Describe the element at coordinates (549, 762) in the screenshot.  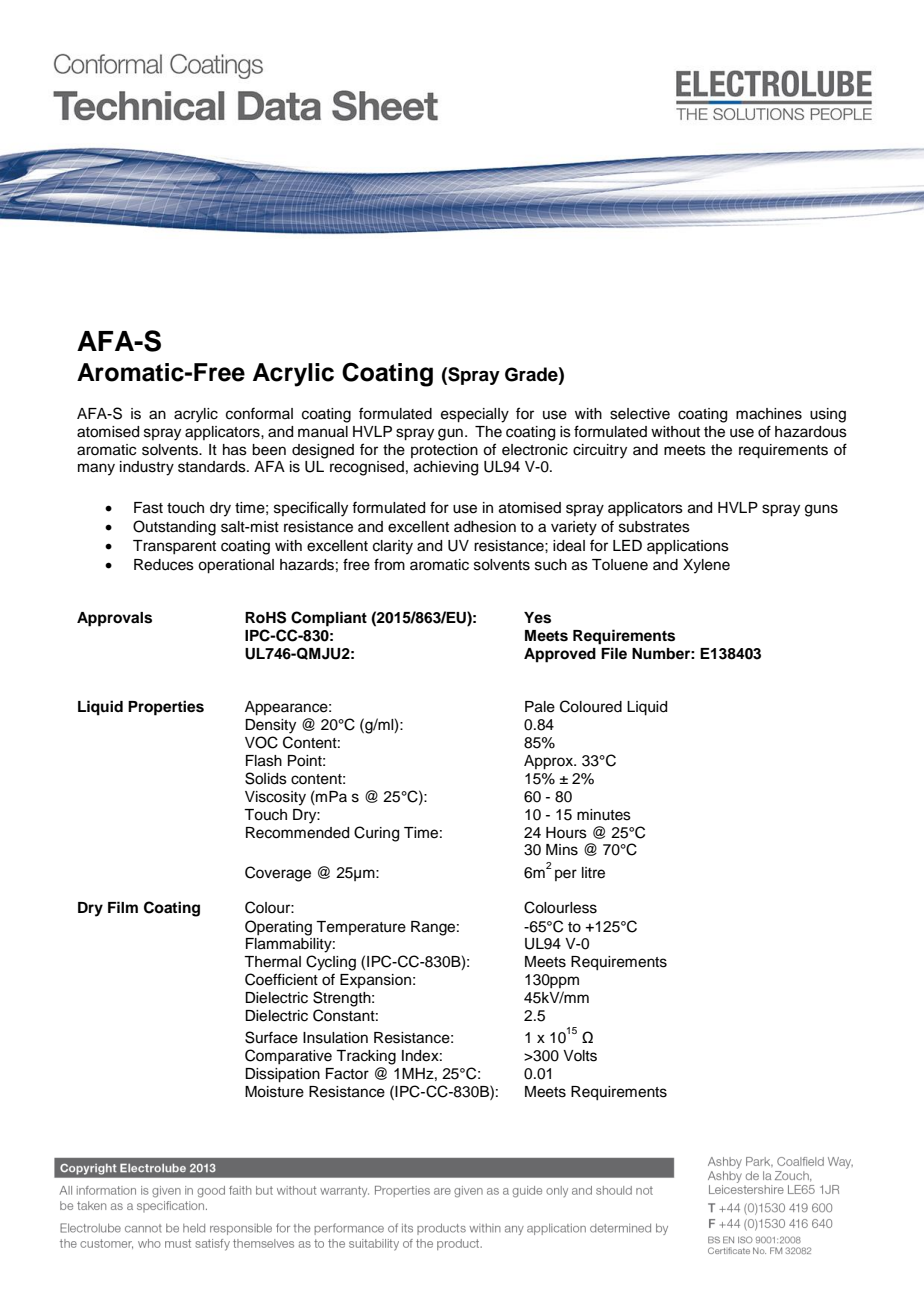
I see `Approx` at that location.
